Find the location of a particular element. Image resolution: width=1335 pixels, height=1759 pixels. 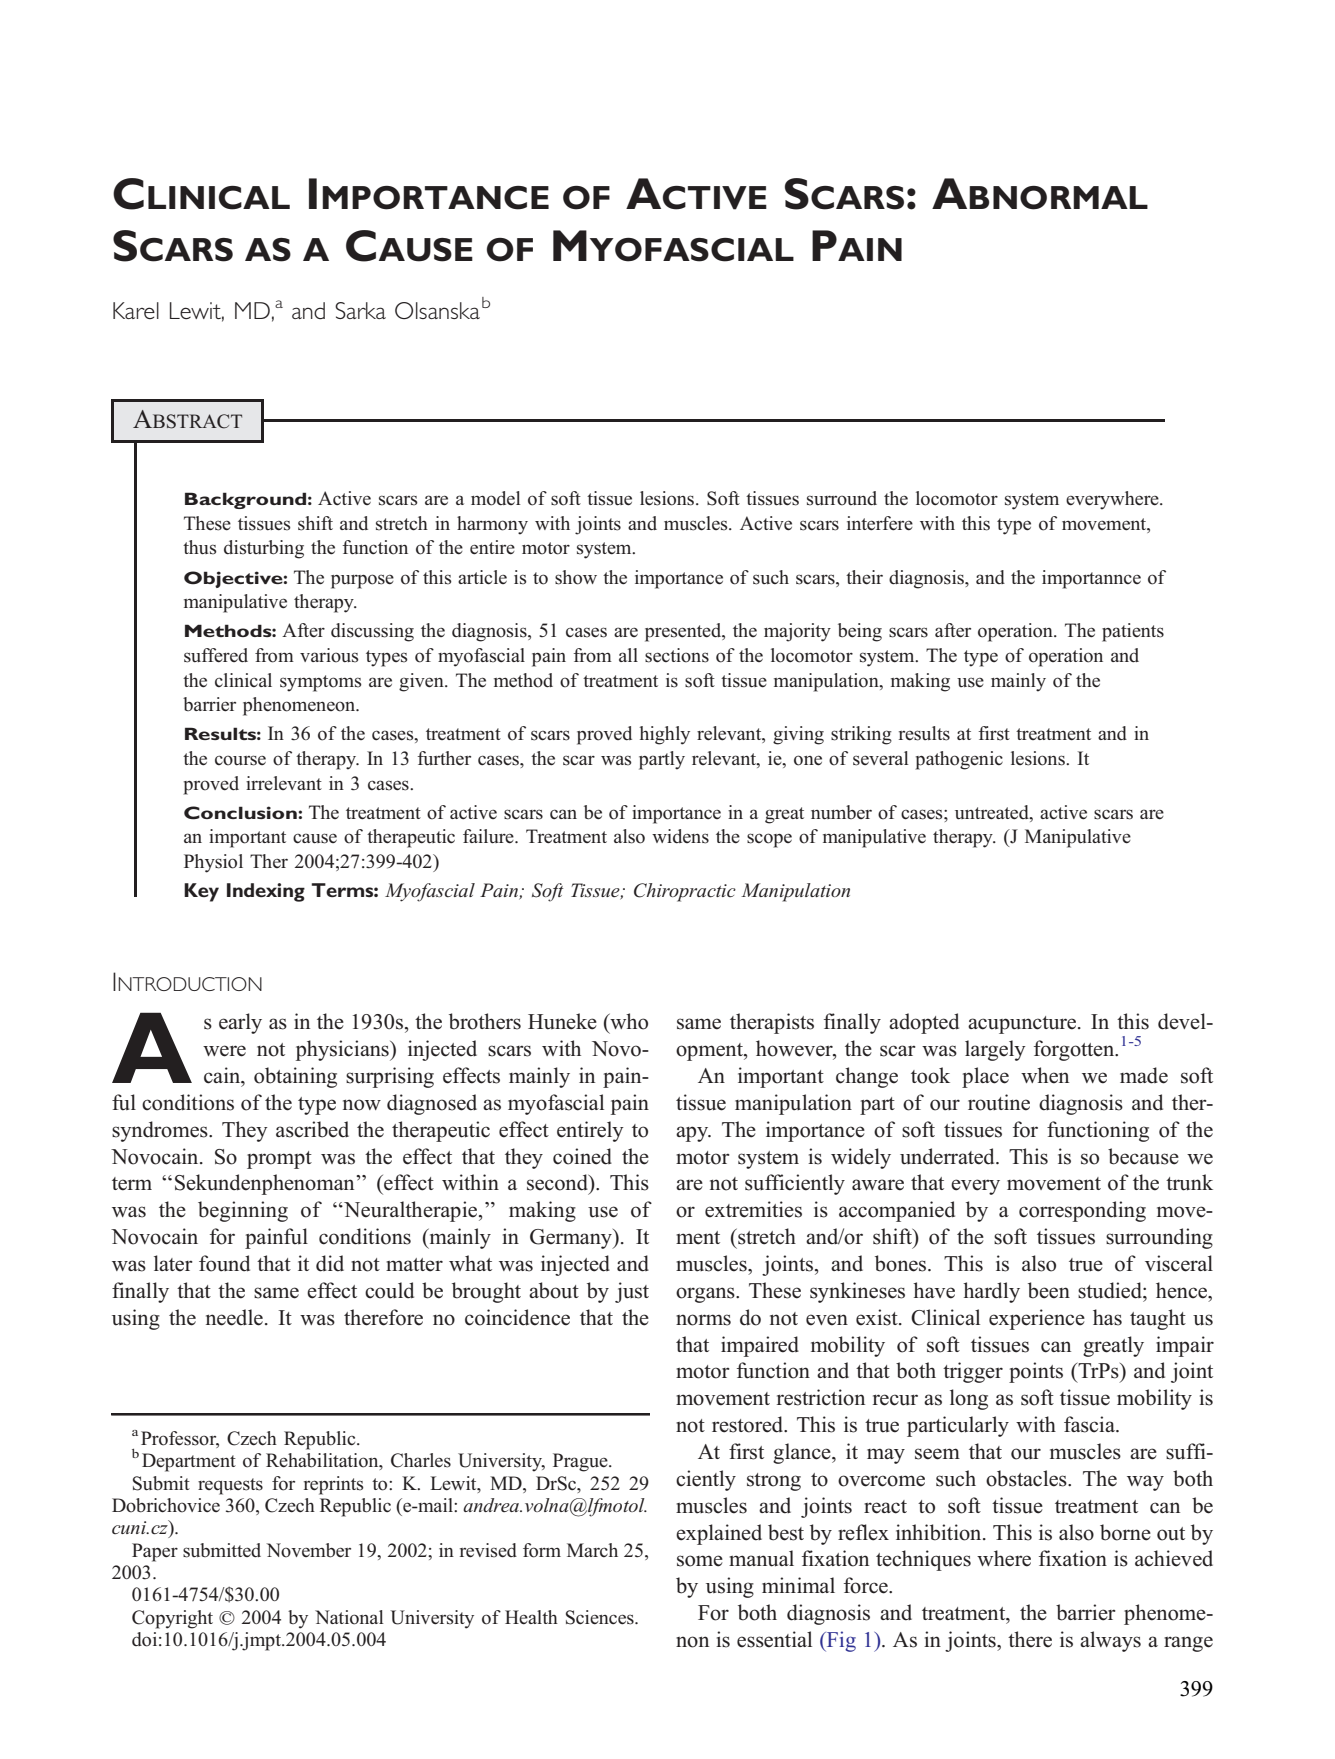

widens is located at coordinates (680, 836).
